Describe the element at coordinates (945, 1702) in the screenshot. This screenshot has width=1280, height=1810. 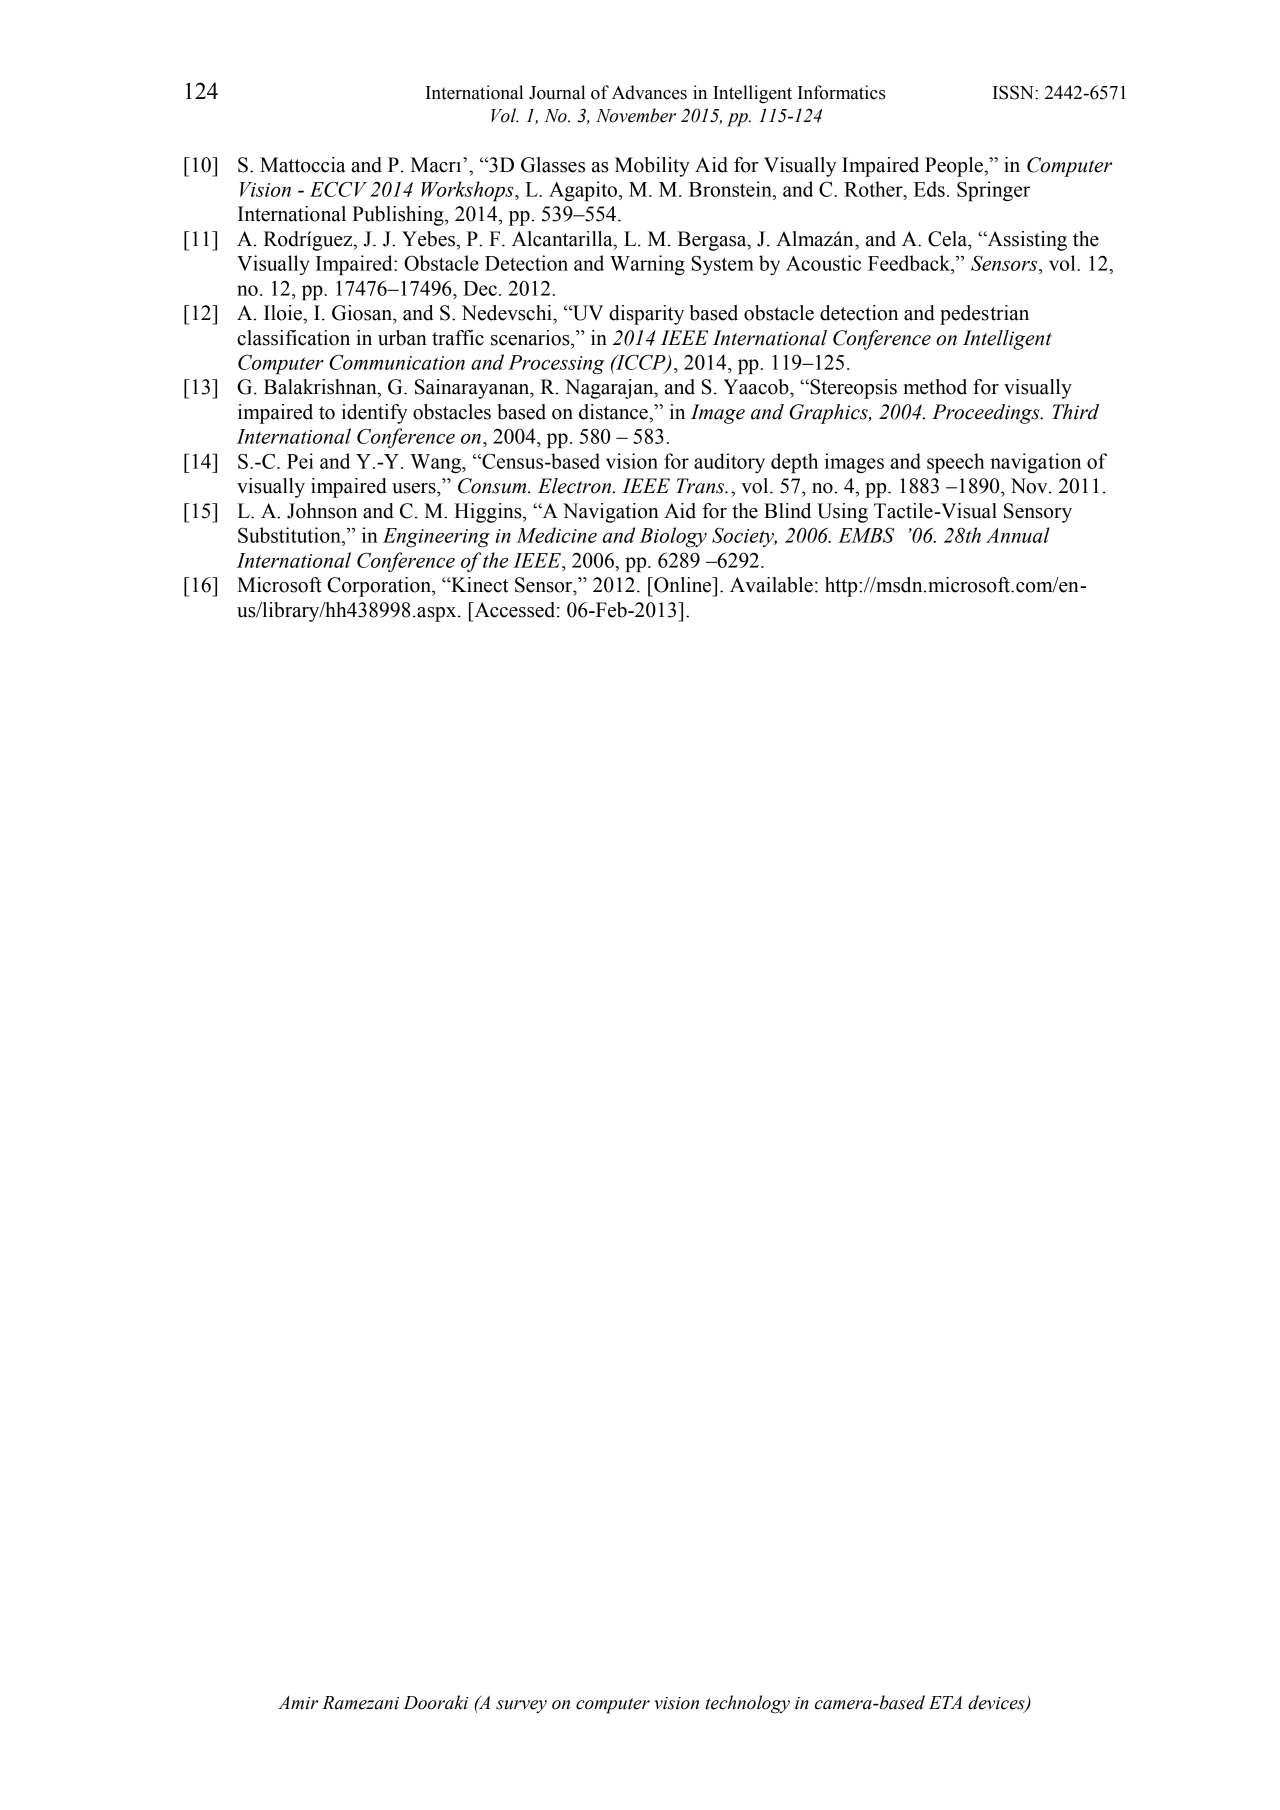
I see `ETA` at that location.
